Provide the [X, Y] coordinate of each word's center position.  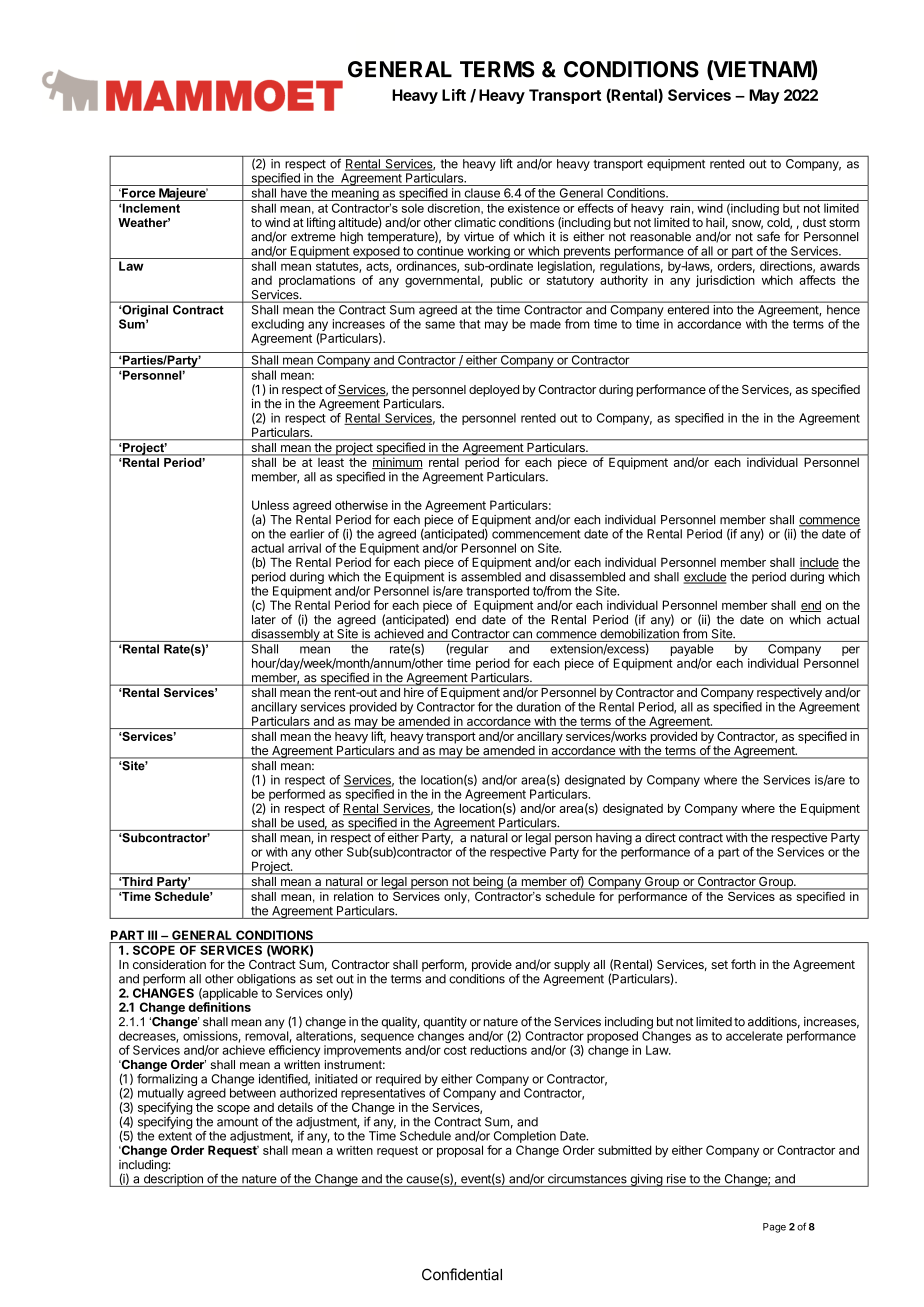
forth [743, 964]
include [819, 563]
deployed [494, 391]
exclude [705, 578]
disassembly [285, 635]
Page [774, 1228]
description [173, 1180]
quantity [445, 1023]
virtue [479, 237]
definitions [219, 1007]
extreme [313, 237]
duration [539, 707]
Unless [270, 505]
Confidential [462, 1274]
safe [768, 236]
